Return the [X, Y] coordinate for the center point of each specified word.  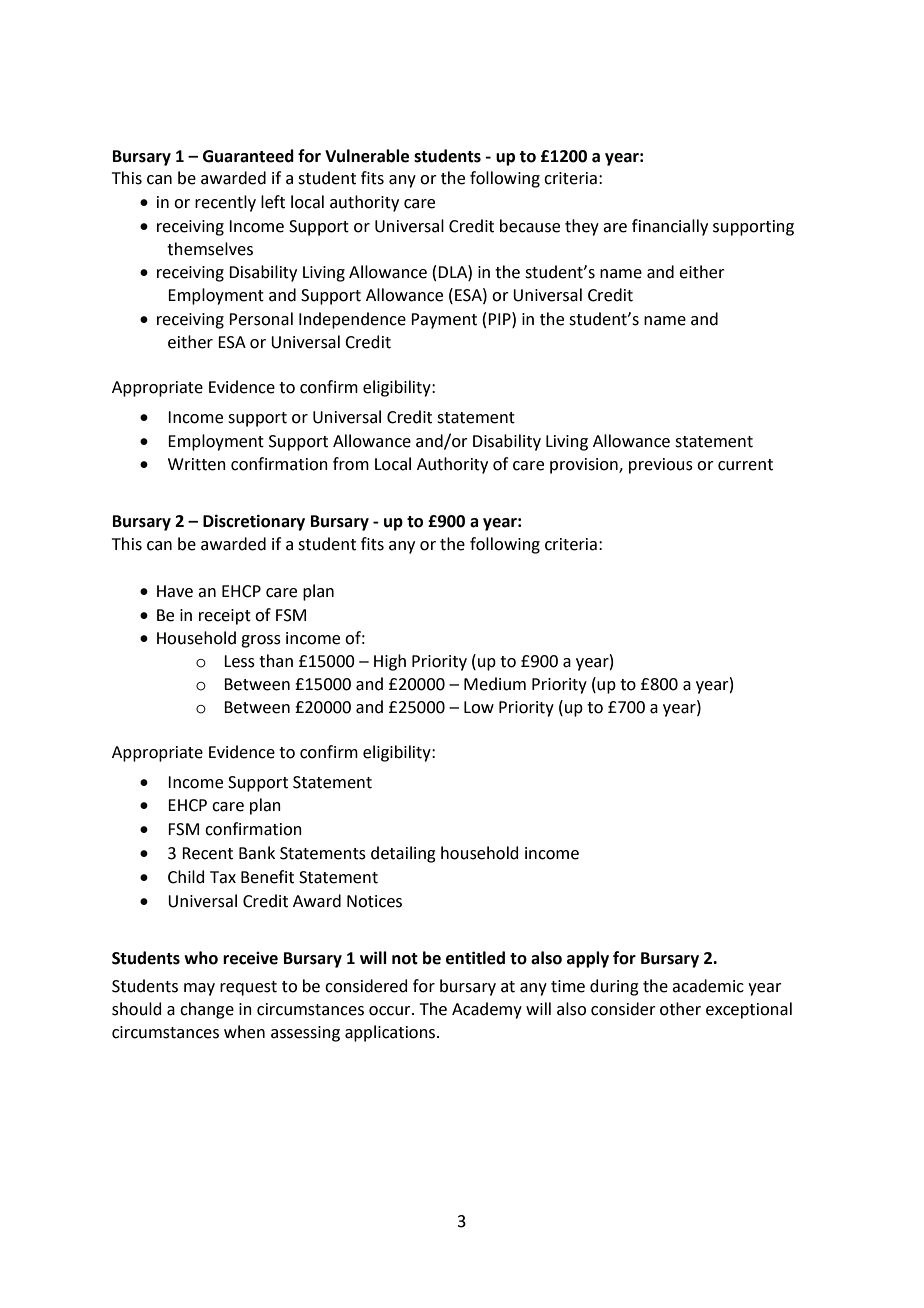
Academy [487, 1010]
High [390, 662]
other [680, 1009]
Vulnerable [367, 156]
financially [670, 227]
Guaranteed [248, 156]
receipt [225, 617]
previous [661, 466]
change [207, 1010]
